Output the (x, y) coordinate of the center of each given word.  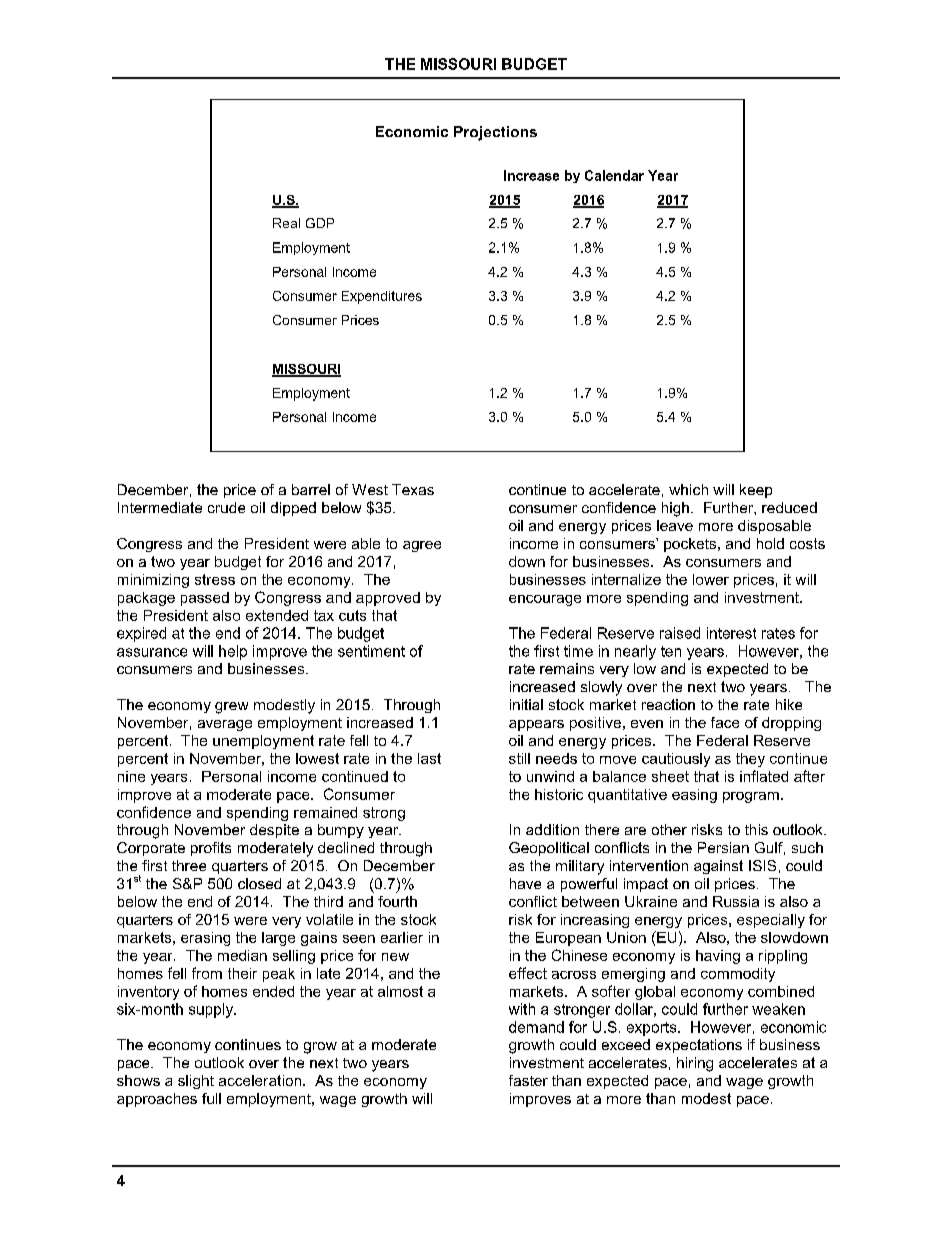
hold (770, 543)
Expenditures (382, 297)
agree (422, 546)
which (688, 489)
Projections (495, 133)
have (525, 883)
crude (226, 507)
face (725, 722)
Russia (736, 901)
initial (526, 704)
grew (231, 708)
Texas (413, 489)
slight (196, 1082)
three (189, 865)
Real (286, 223)
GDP (320, 223)
